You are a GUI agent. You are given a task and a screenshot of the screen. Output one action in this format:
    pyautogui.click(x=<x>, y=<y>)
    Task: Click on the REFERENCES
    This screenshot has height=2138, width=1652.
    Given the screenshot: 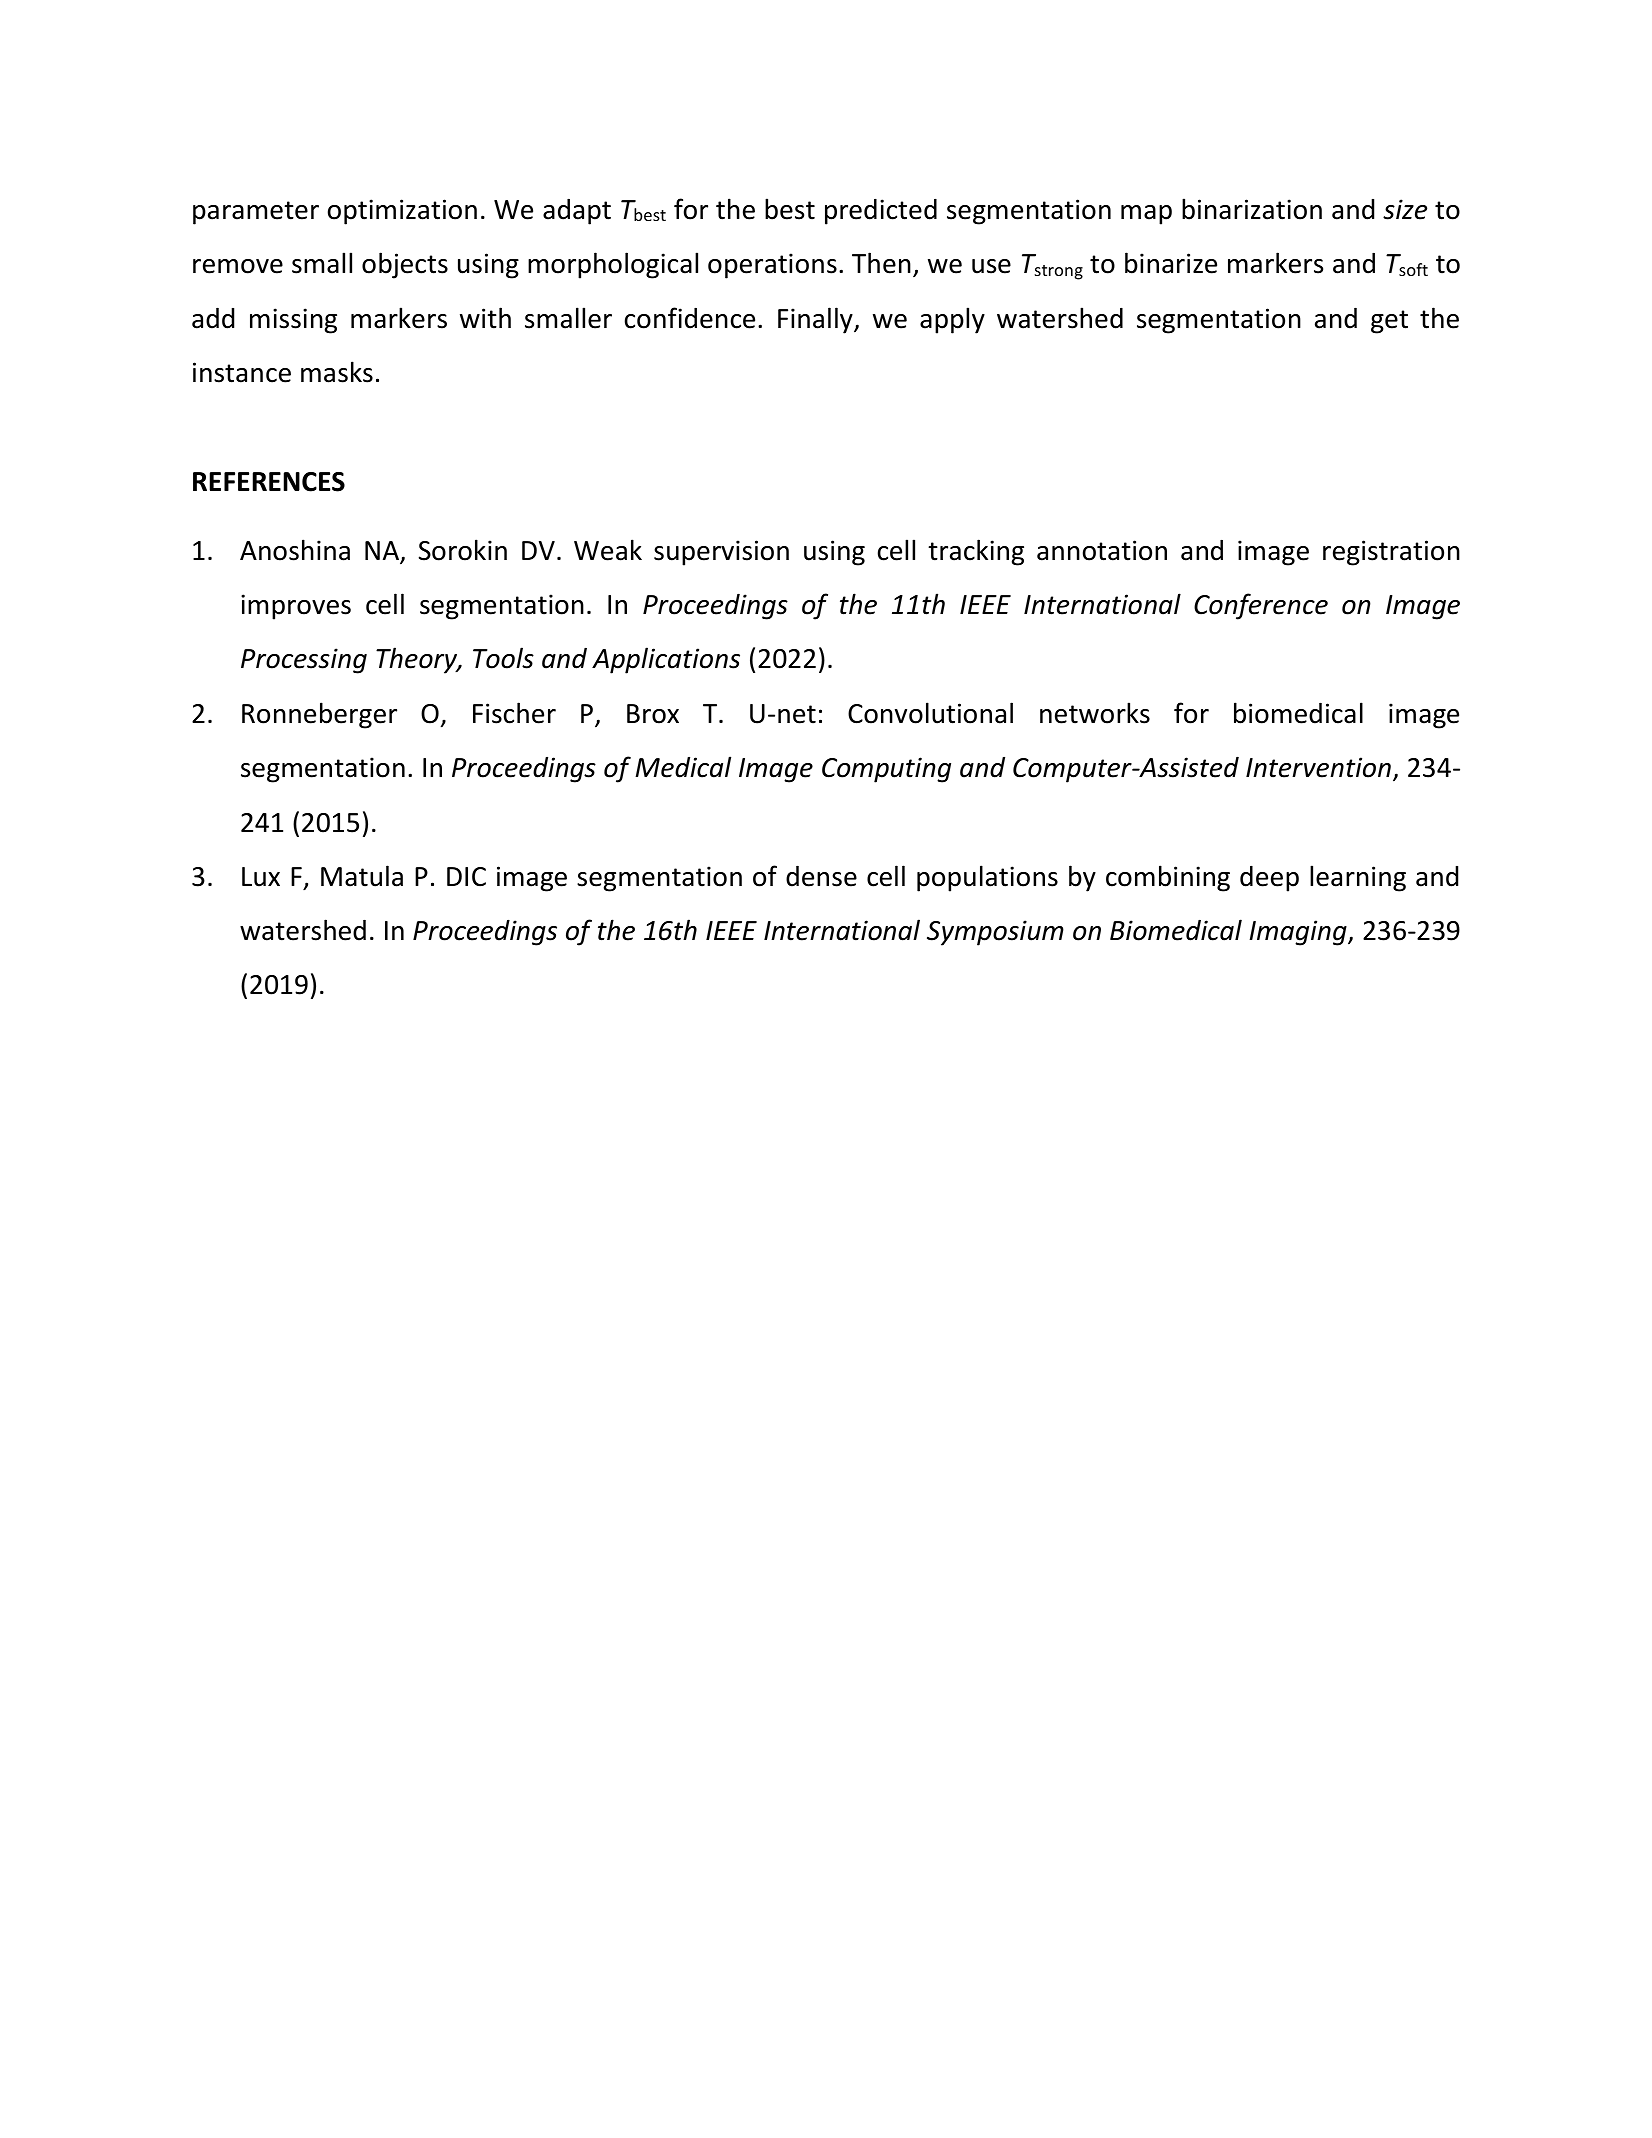 What is the action you would take?
    pyautogui.click(x=269, y=482)
